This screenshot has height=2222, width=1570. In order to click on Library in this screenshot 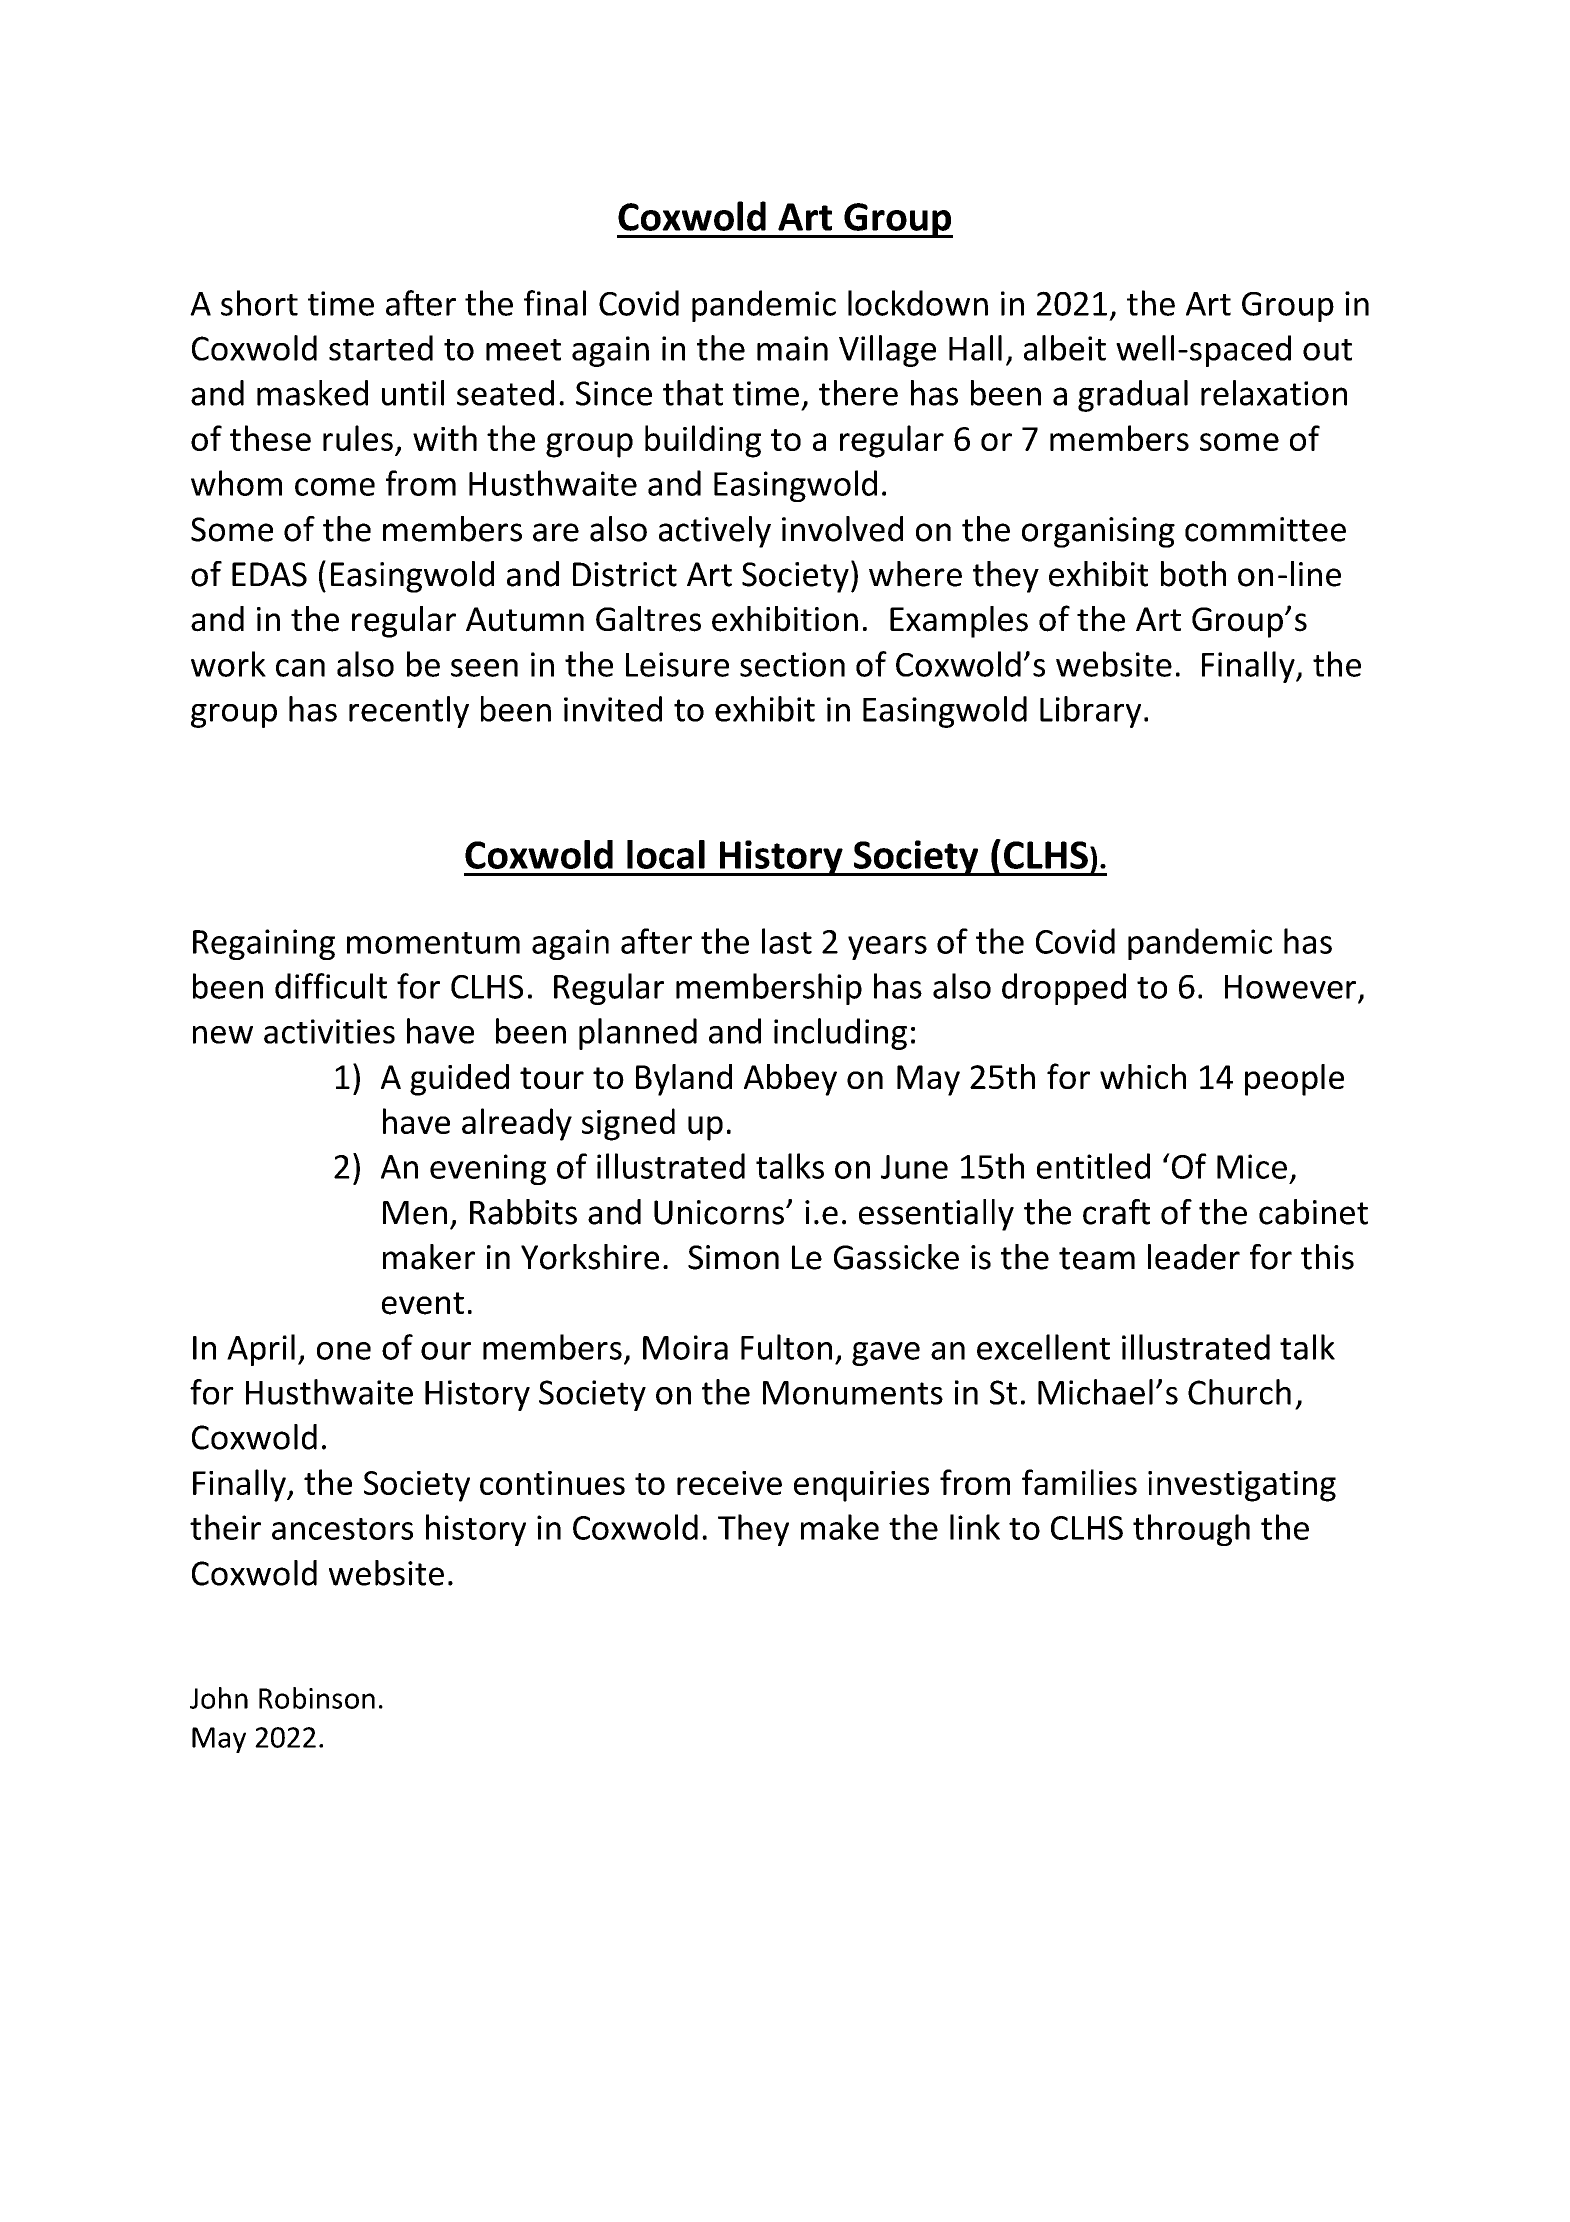, I will do `click(1090, 712)`.
